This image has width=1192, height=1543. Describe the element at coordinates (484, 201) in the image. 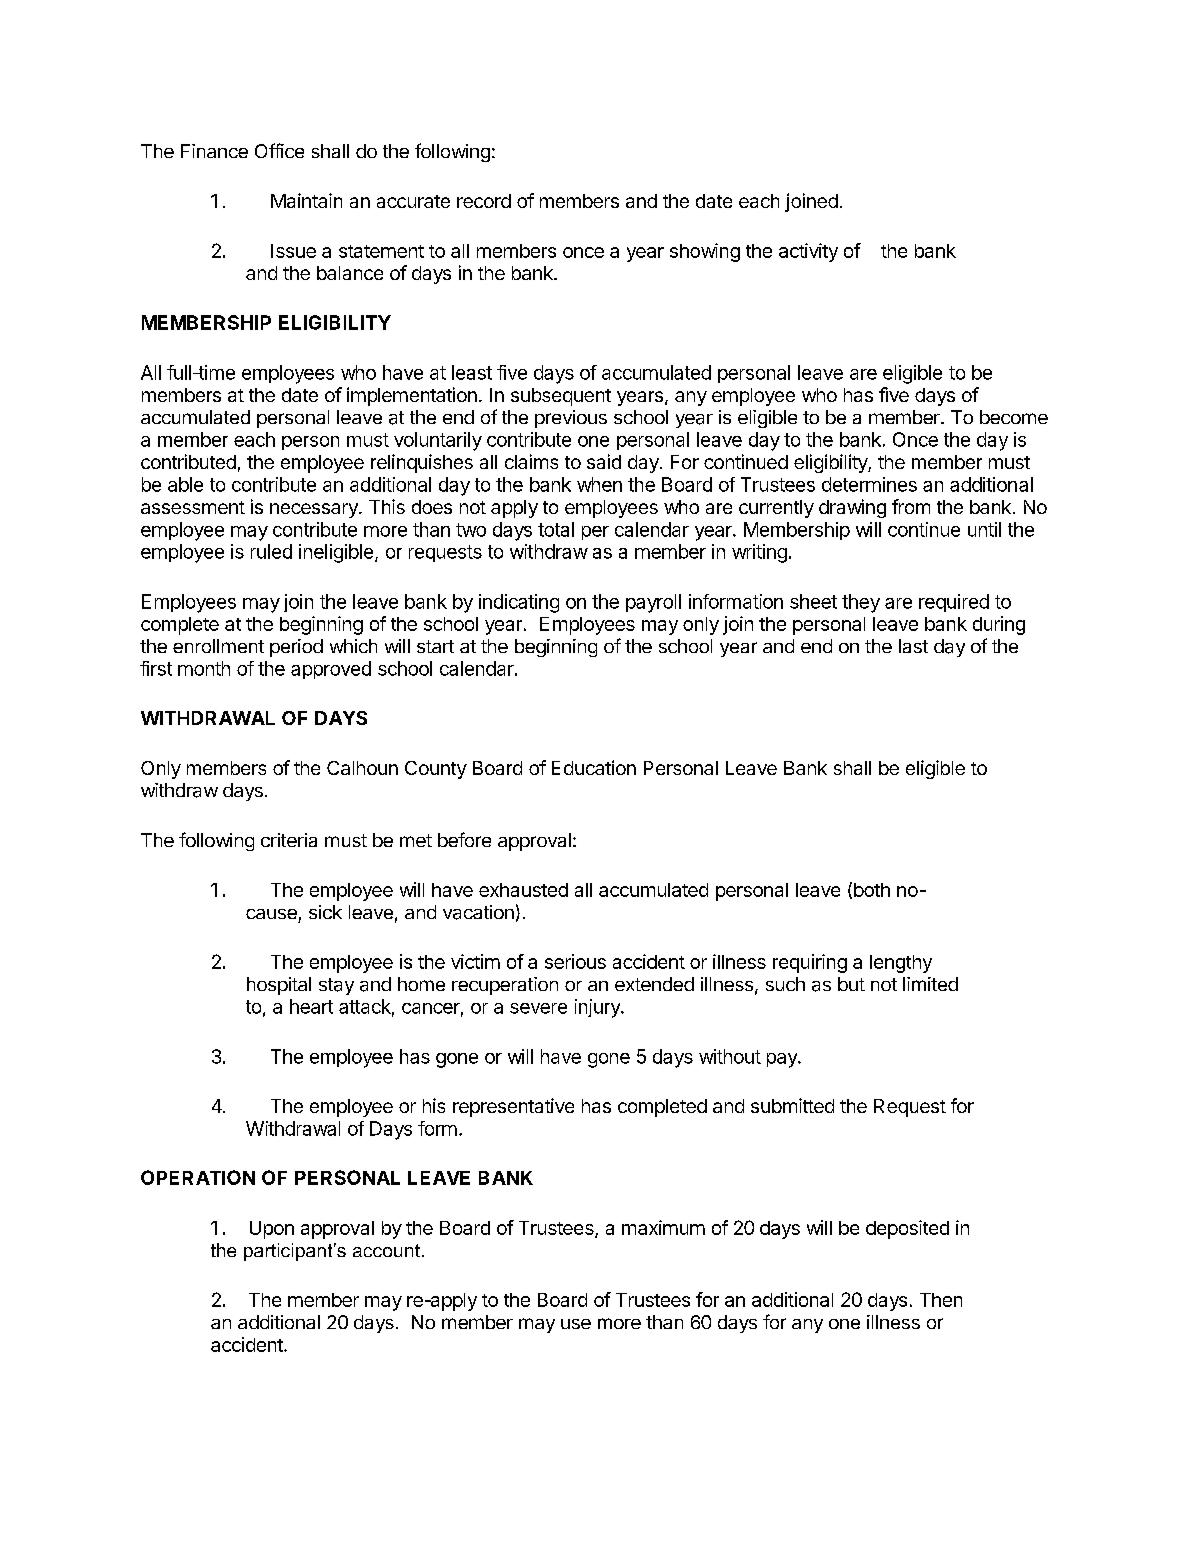

I see `record` at that location.
